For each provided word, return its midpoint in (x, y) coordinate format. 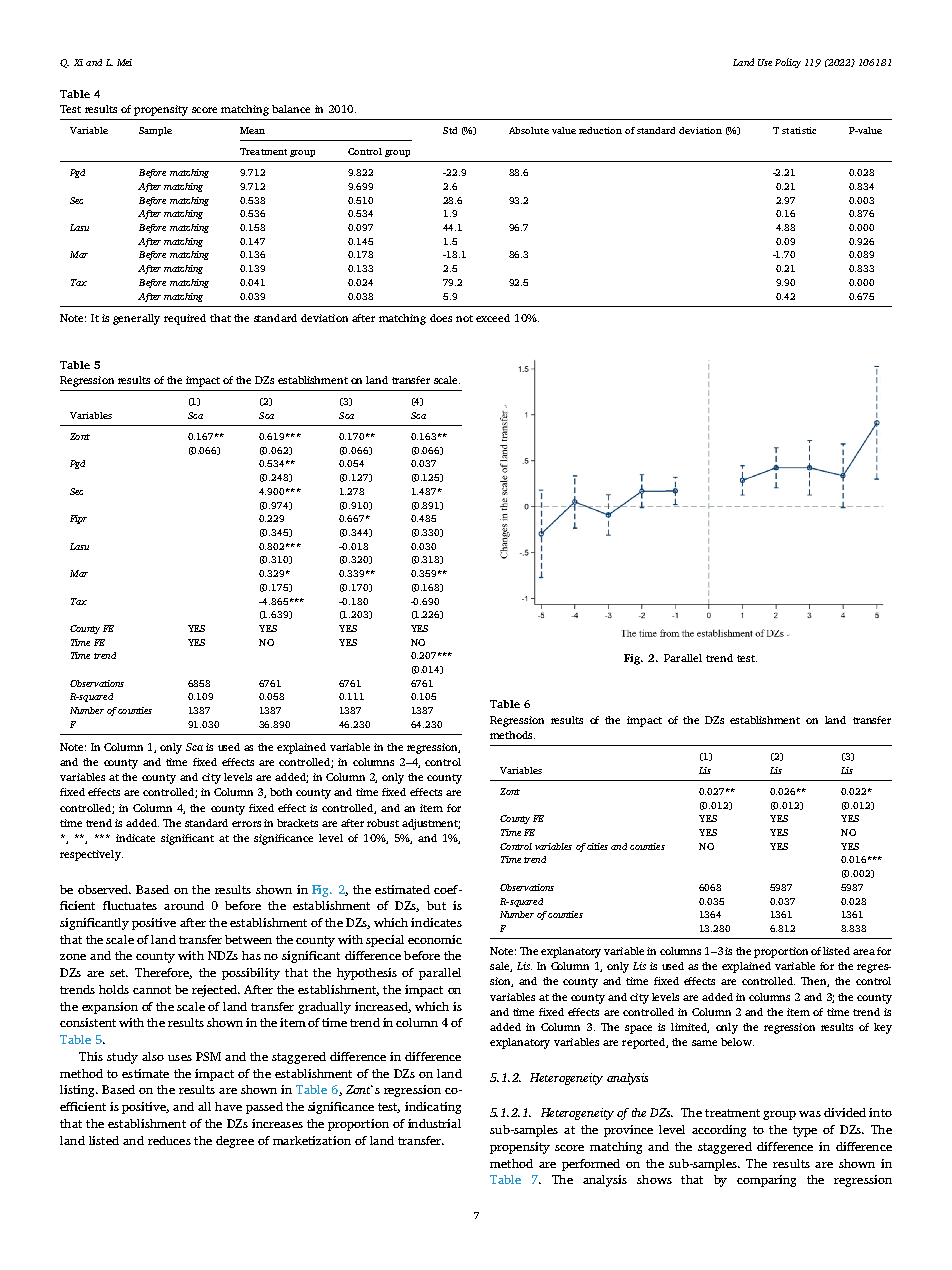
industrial (434, 1123)
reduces (169, 1140)
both (281, 792)
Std (450, 130)
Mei (124, 62)
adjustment (431, 824)
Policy (788, 63)
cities (597, 846)
